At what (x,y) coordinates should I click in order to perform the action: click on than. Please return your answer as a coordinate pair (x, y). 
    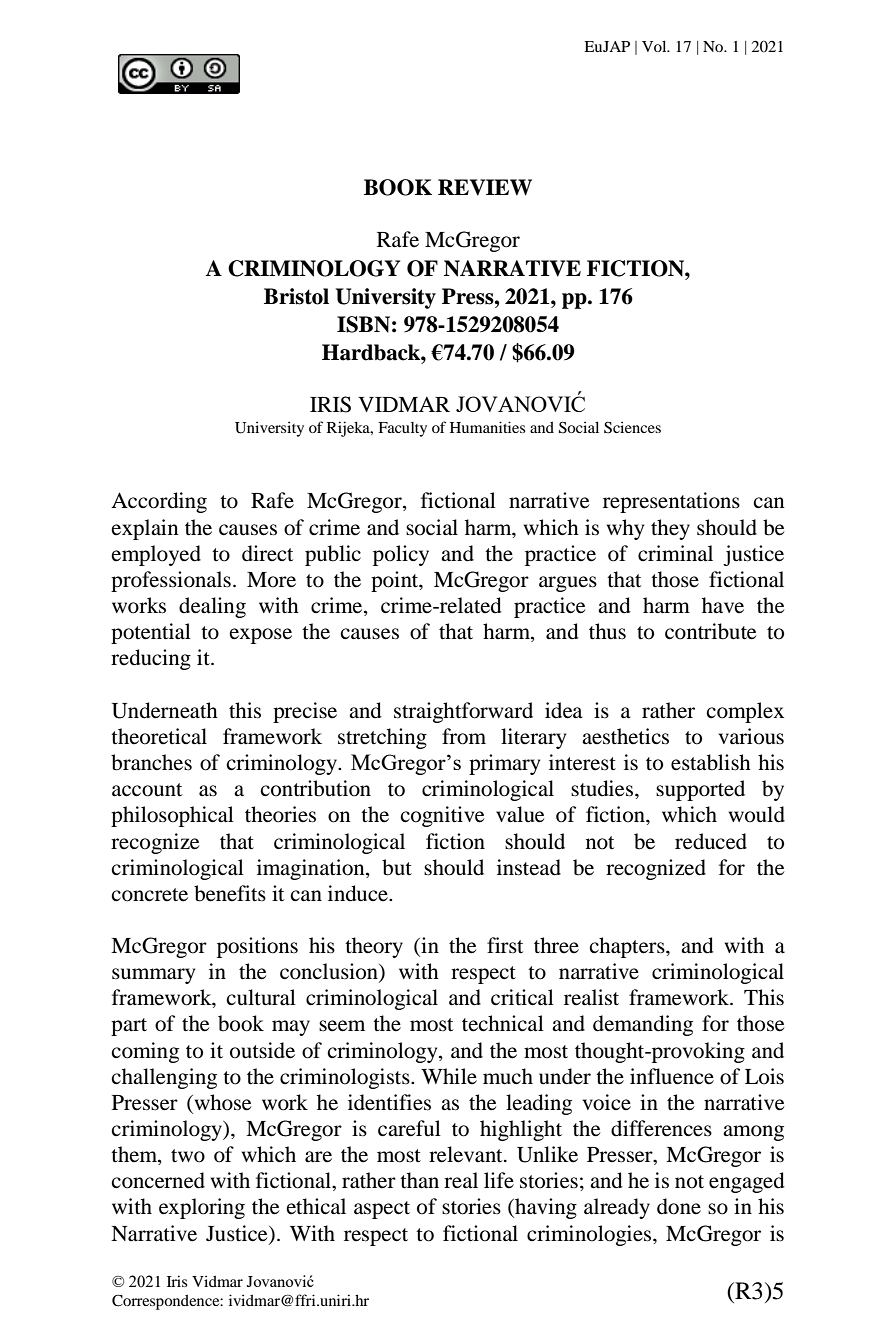
    Looking at the image, I should click on (419, 1180).
